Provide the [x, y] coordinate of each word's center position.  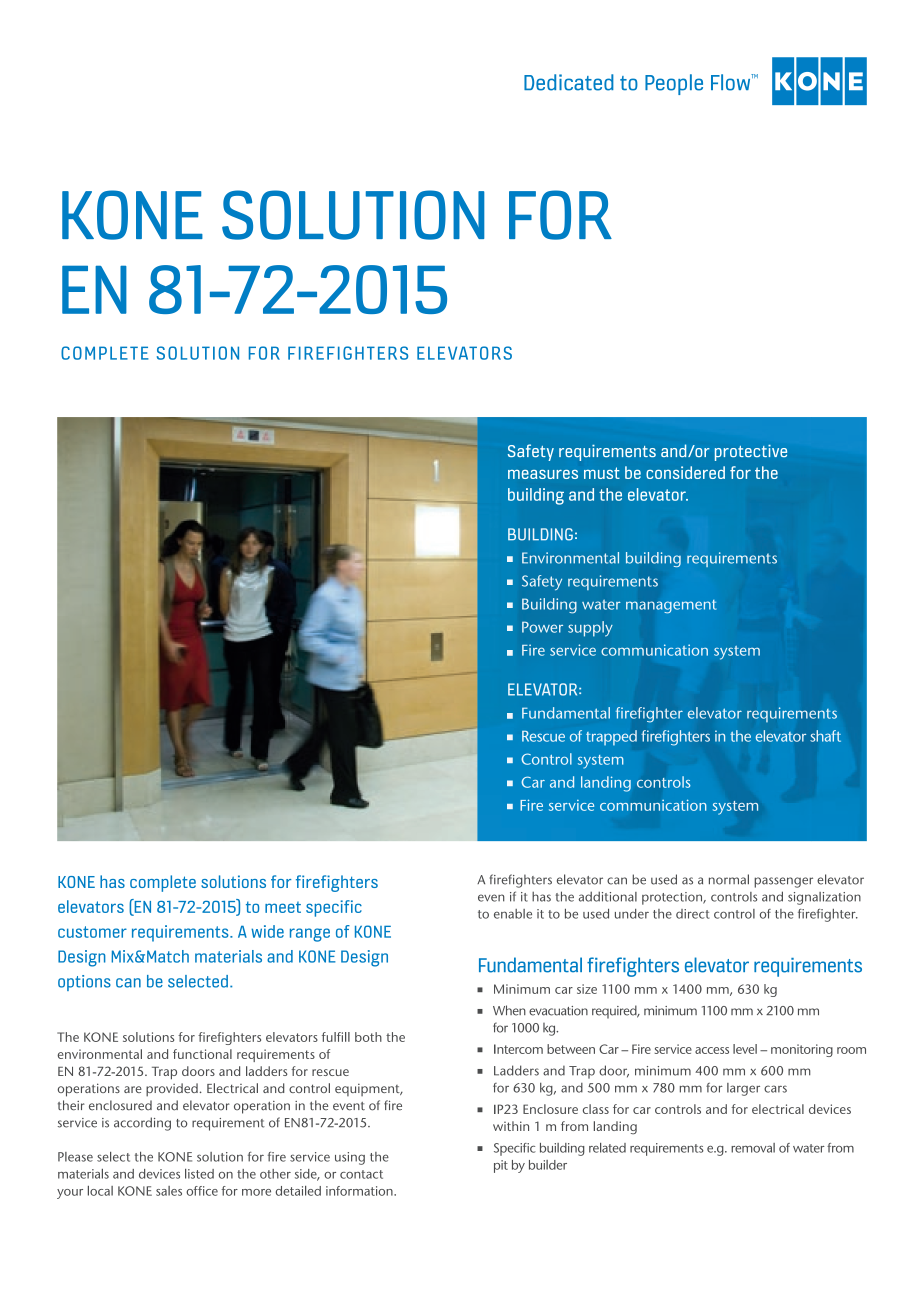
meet [283, 907]
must [602, 473]
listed [199, 1174]
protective [751, 453]
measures [543, 474]
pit [501, 1166]
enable [513, 914]
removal [753, 1148]
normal [729, 879]
